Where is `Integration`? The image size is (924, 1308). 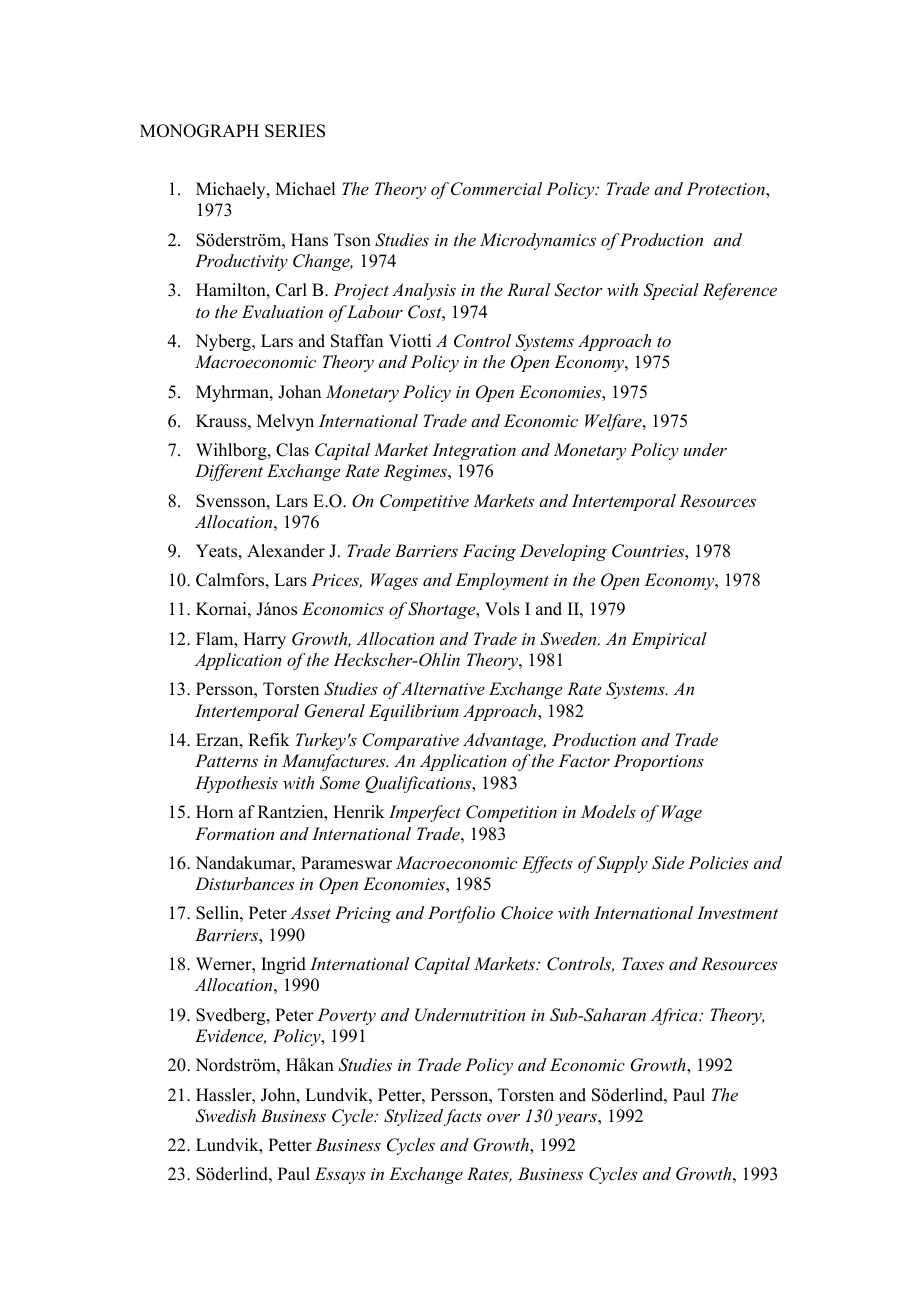 Integration is located at coordinates (474, 451).
